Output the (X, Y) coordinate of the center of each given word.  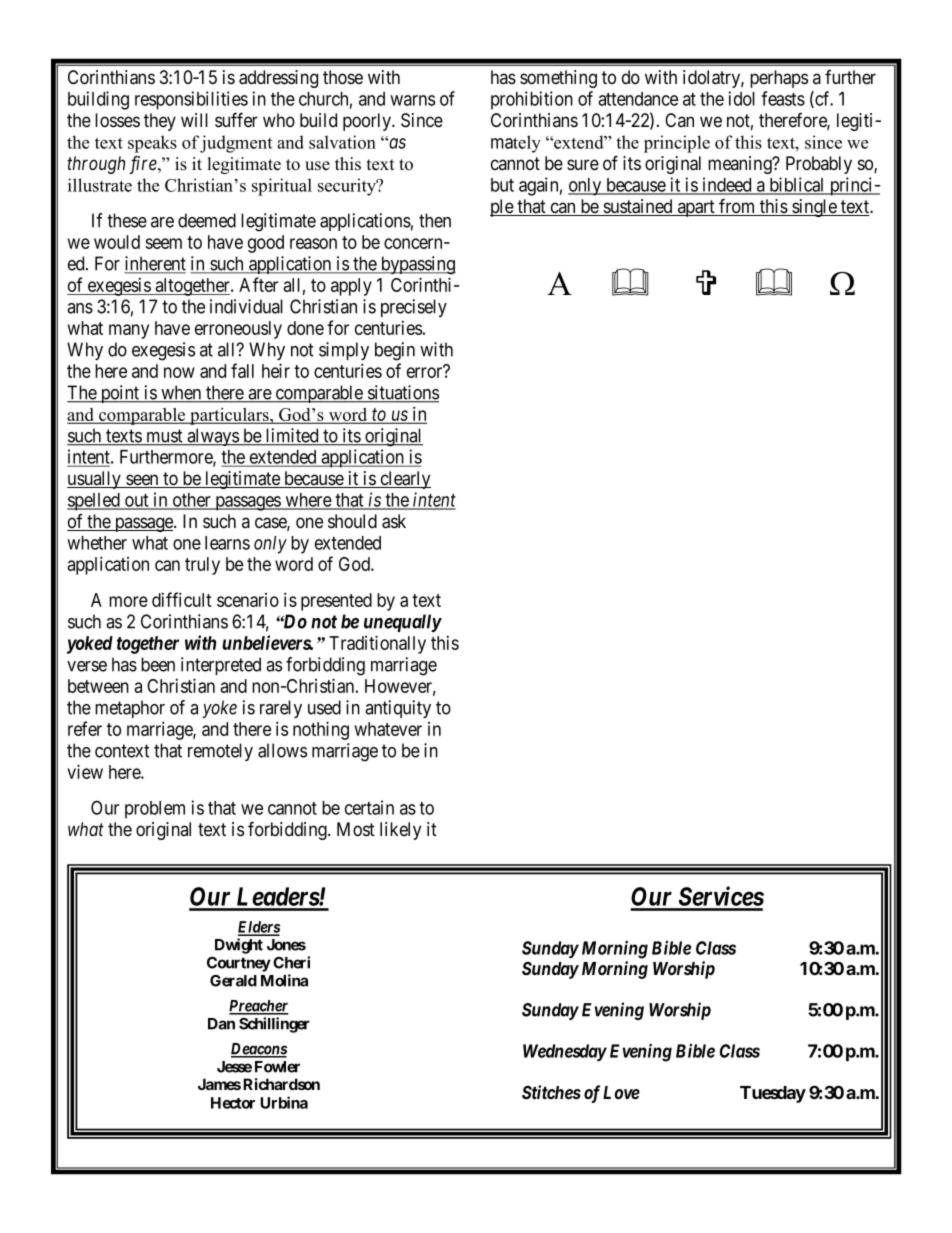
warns (412, 100)
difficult (182, 599)
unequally (403, 623)
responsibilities (191, 100)
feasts (783, 98)
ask (394, 521)
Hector (233, 1103)
